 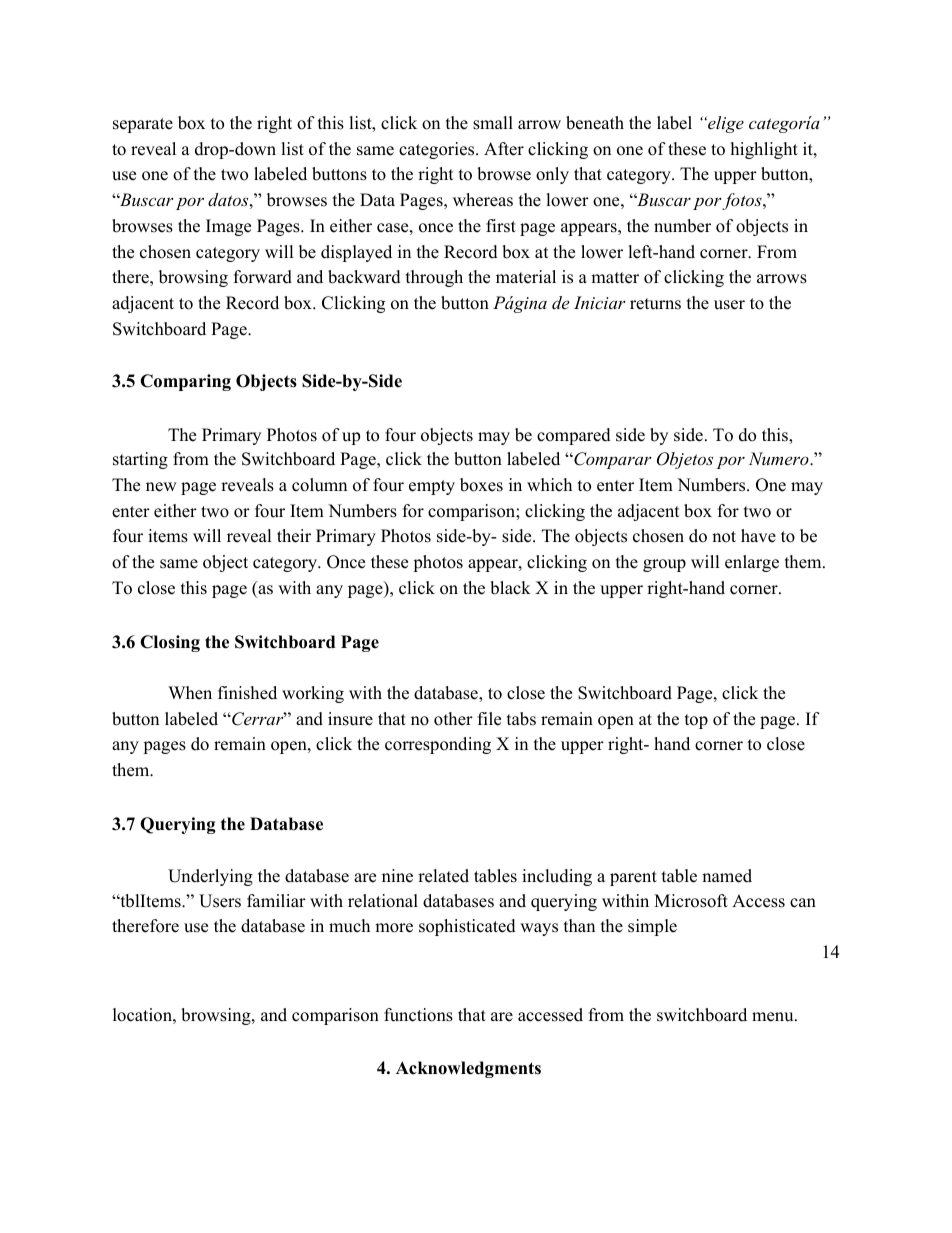 I want to click on enlarge, so click(x=752, y=563).
